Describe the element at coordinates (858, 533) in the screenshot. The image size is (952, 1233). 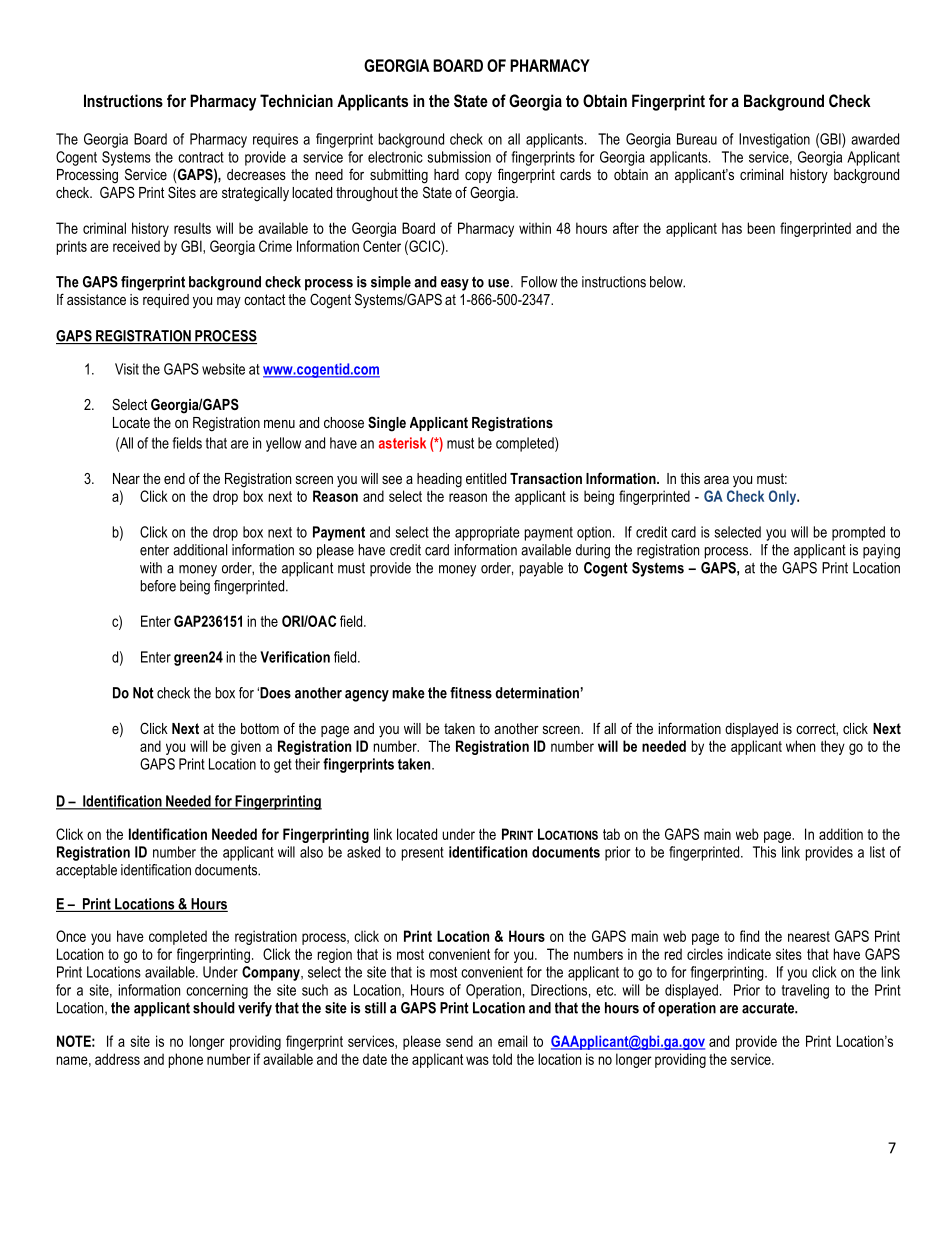
I see `prompted` at that location.
